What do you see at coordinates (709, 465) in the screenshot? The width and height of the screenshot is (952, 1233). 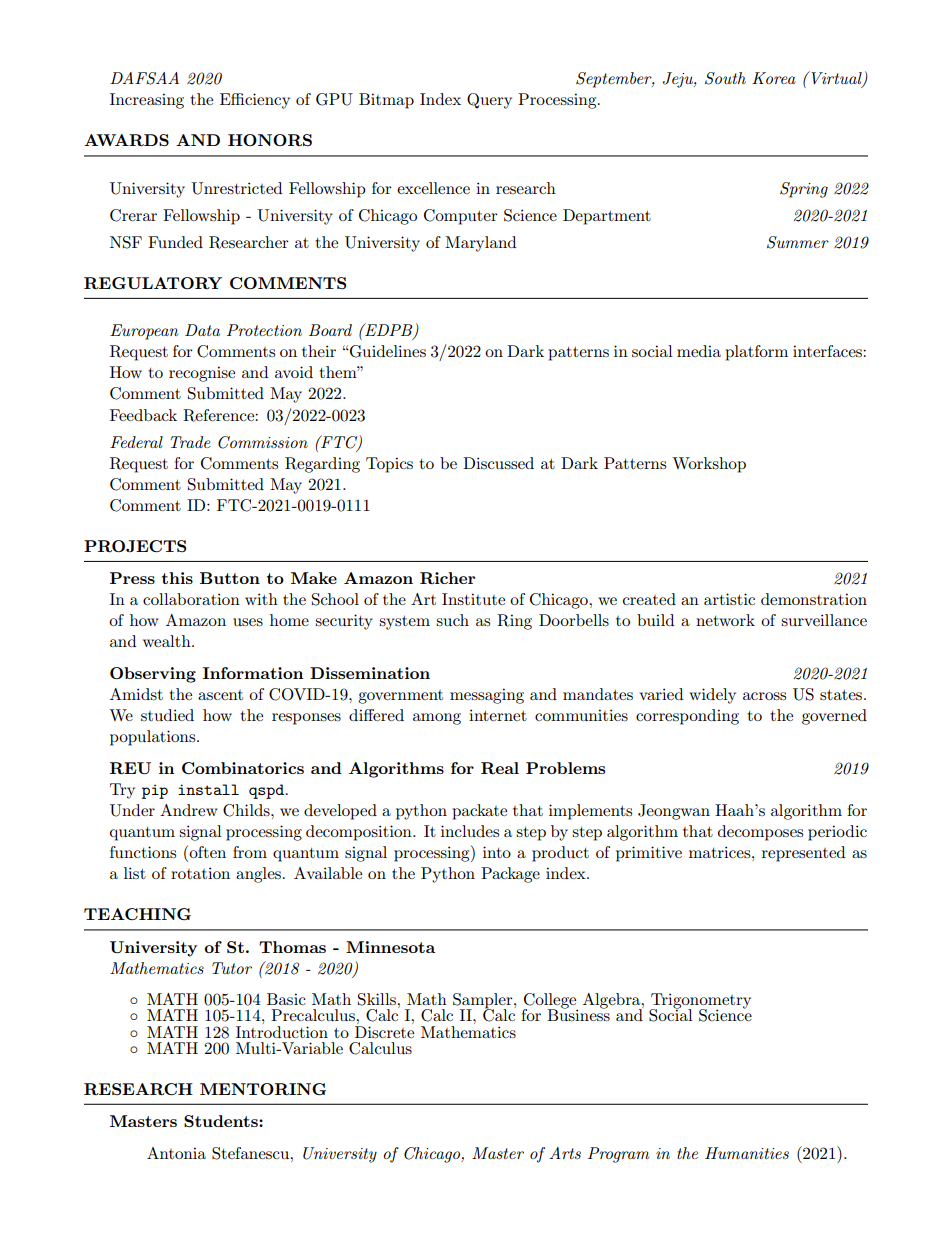 I see `Workshop` at bounding box center [709, 465].
